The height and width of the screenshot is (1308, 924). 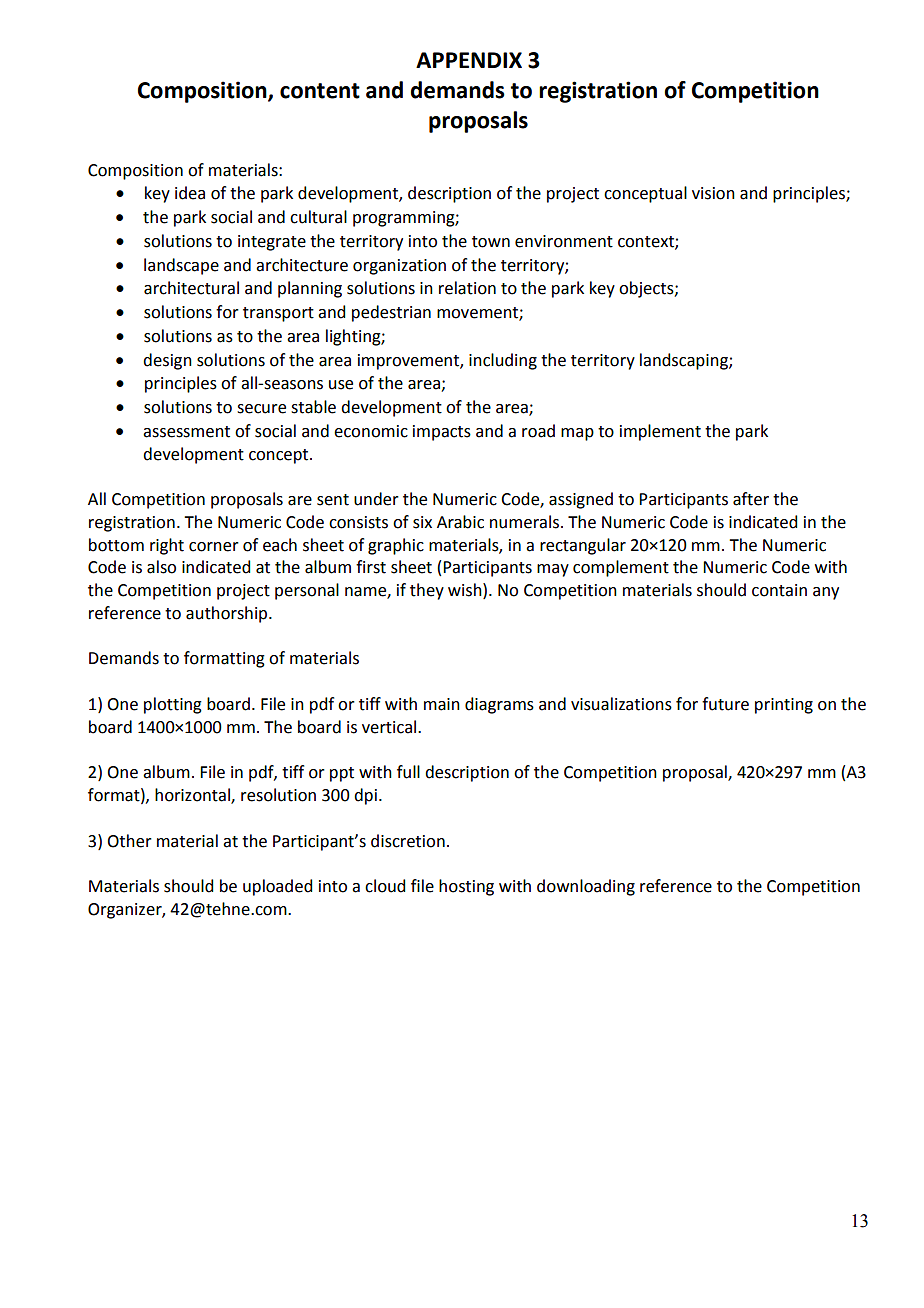 I want to click on impacts, so click(x=442, y=433).
